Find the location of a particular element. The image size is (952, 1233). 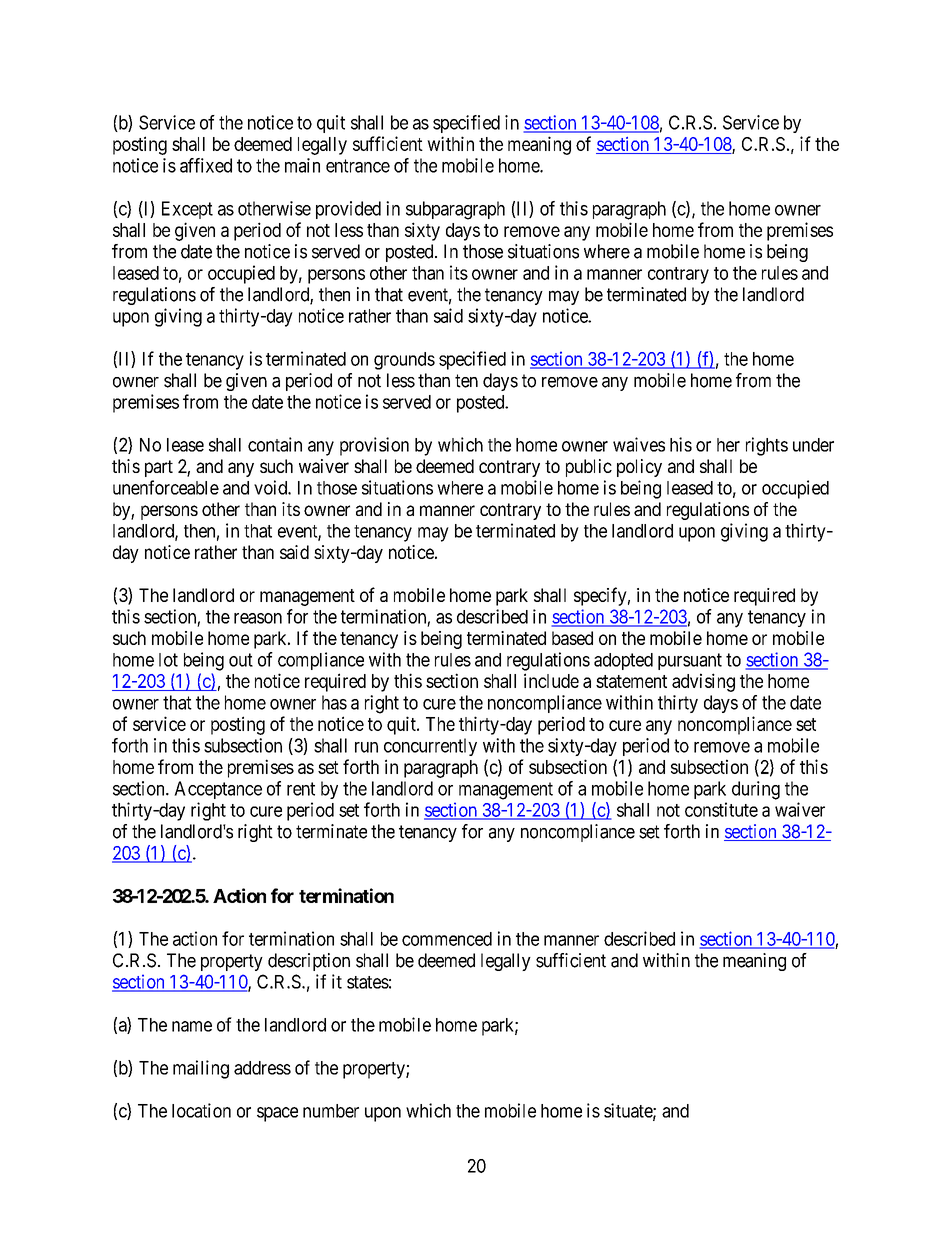

public is located at coordinates (589, 468).
